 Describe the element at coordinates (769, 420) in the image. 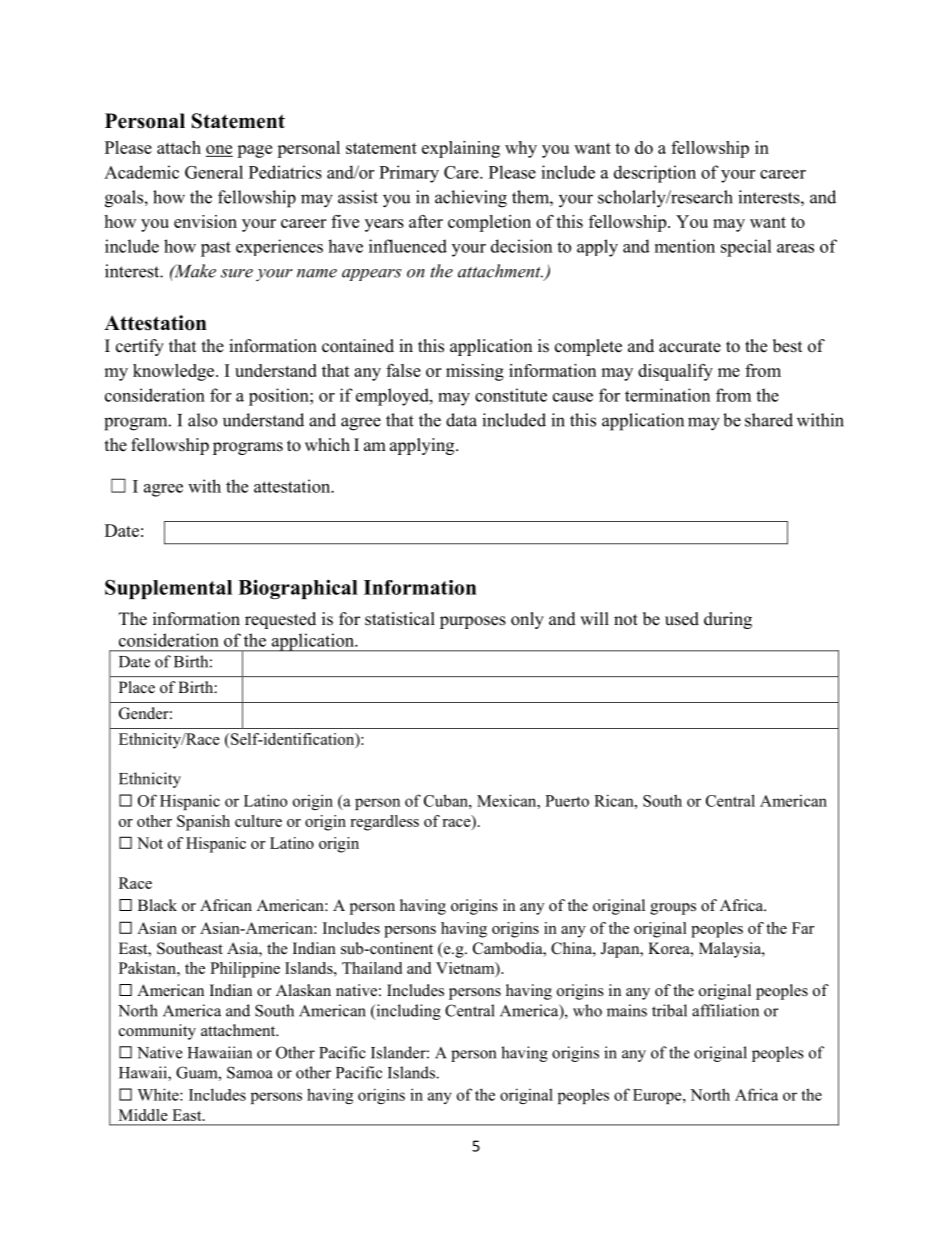

I see `shared` at that location.
